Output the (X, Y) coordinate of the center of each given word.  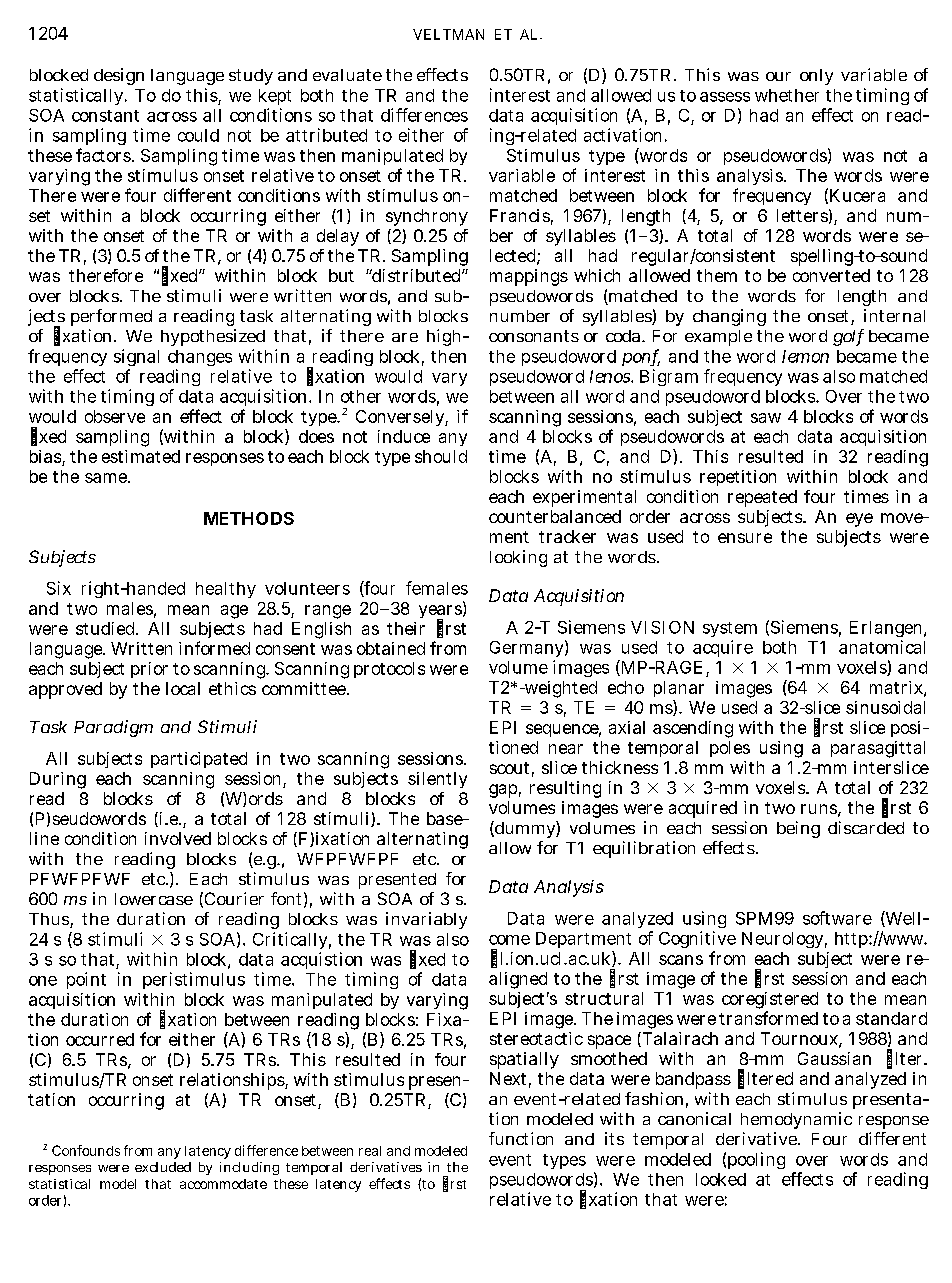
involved (178, 838)
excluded (163, 1167)
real (370, 1151)
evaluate (347, 75)
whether (787, 95)
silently (437, 780)
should (441, 456)
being (798, 829)
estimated (141, 456)
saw (766, 418)
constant (105, 116)
